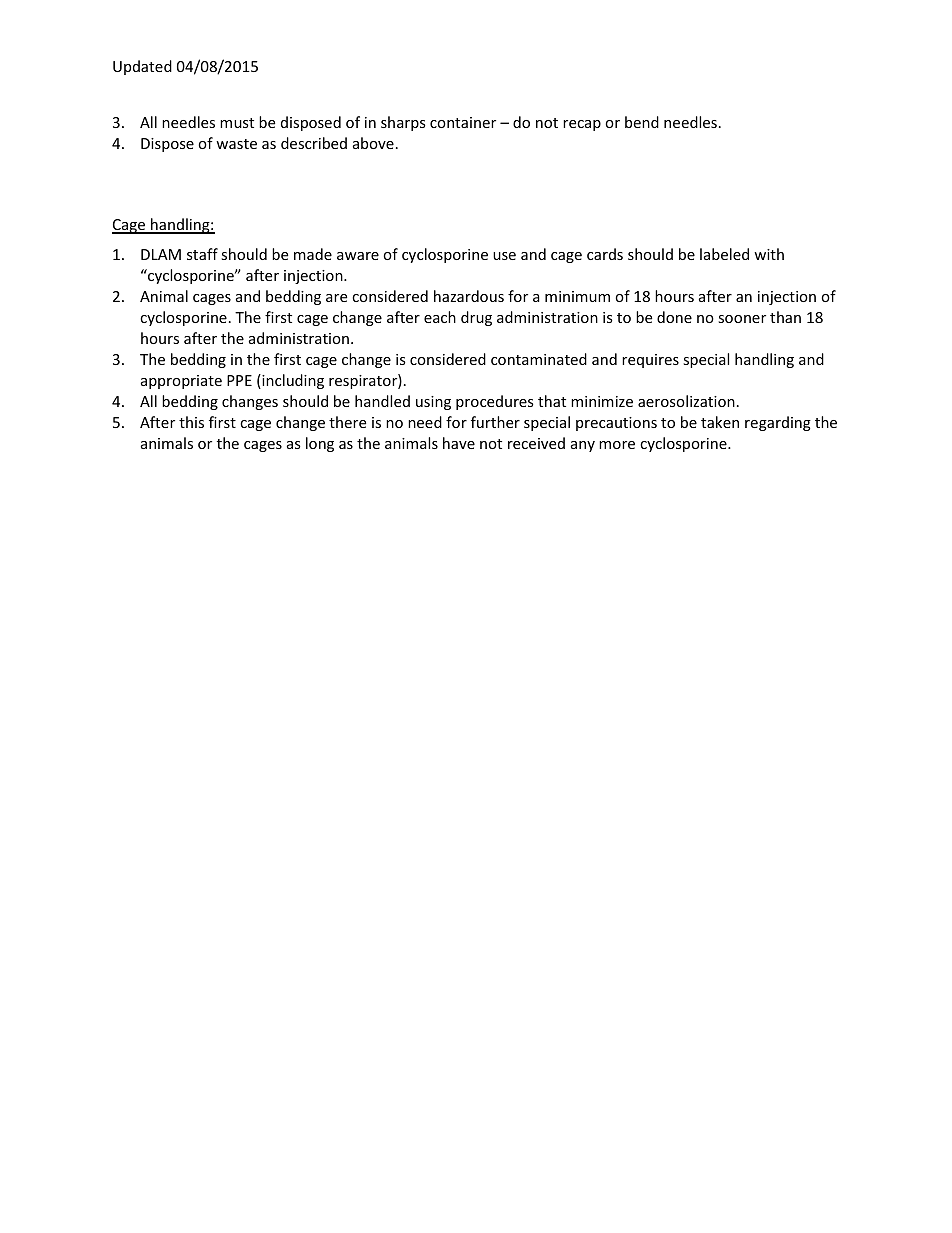  What do you see at coordinates (504, 256) in the image?
I see `use` at bounding box center [504, 256].
